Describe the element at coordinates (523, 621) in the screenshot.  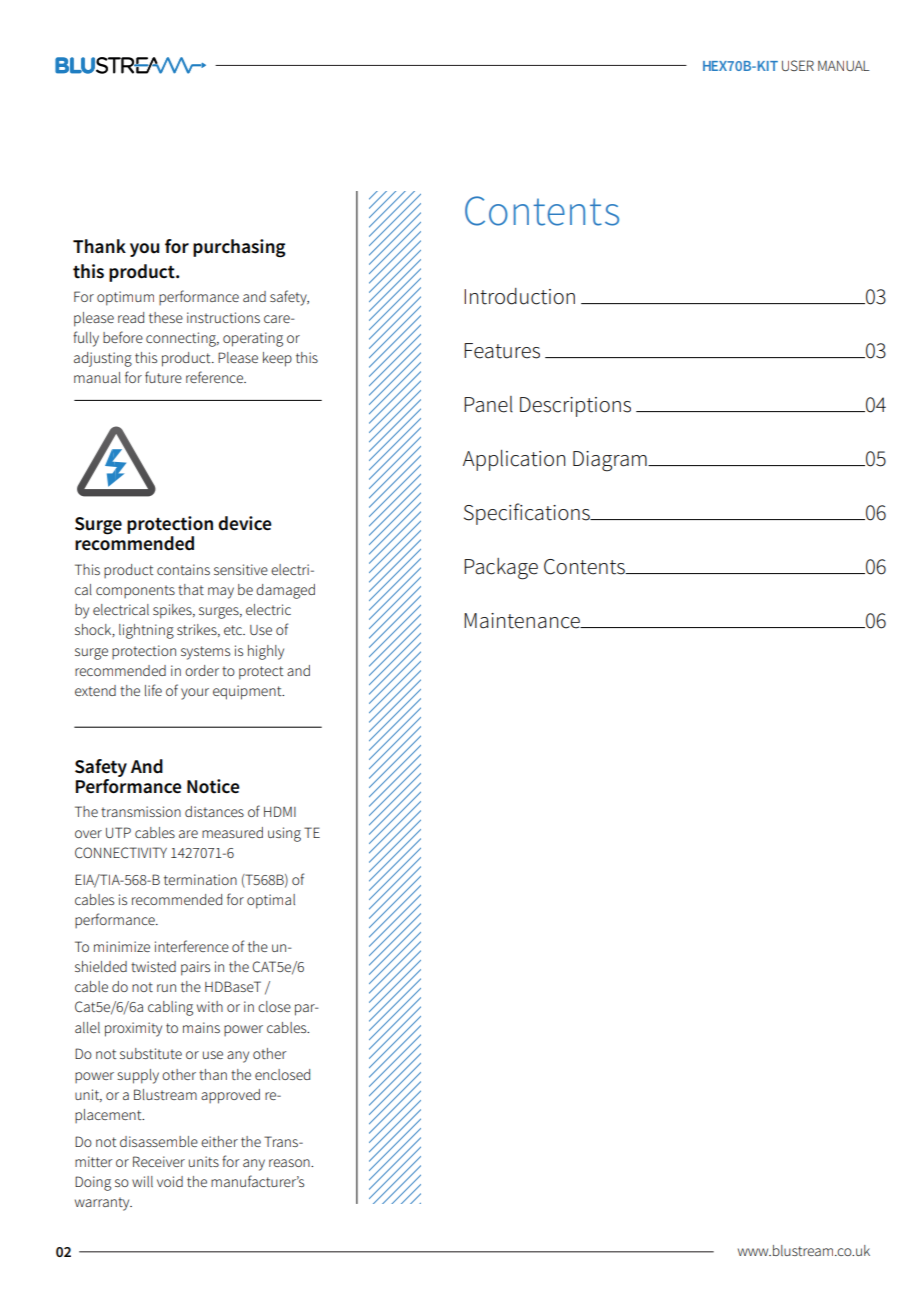
I see `Maintenance` at that location.
